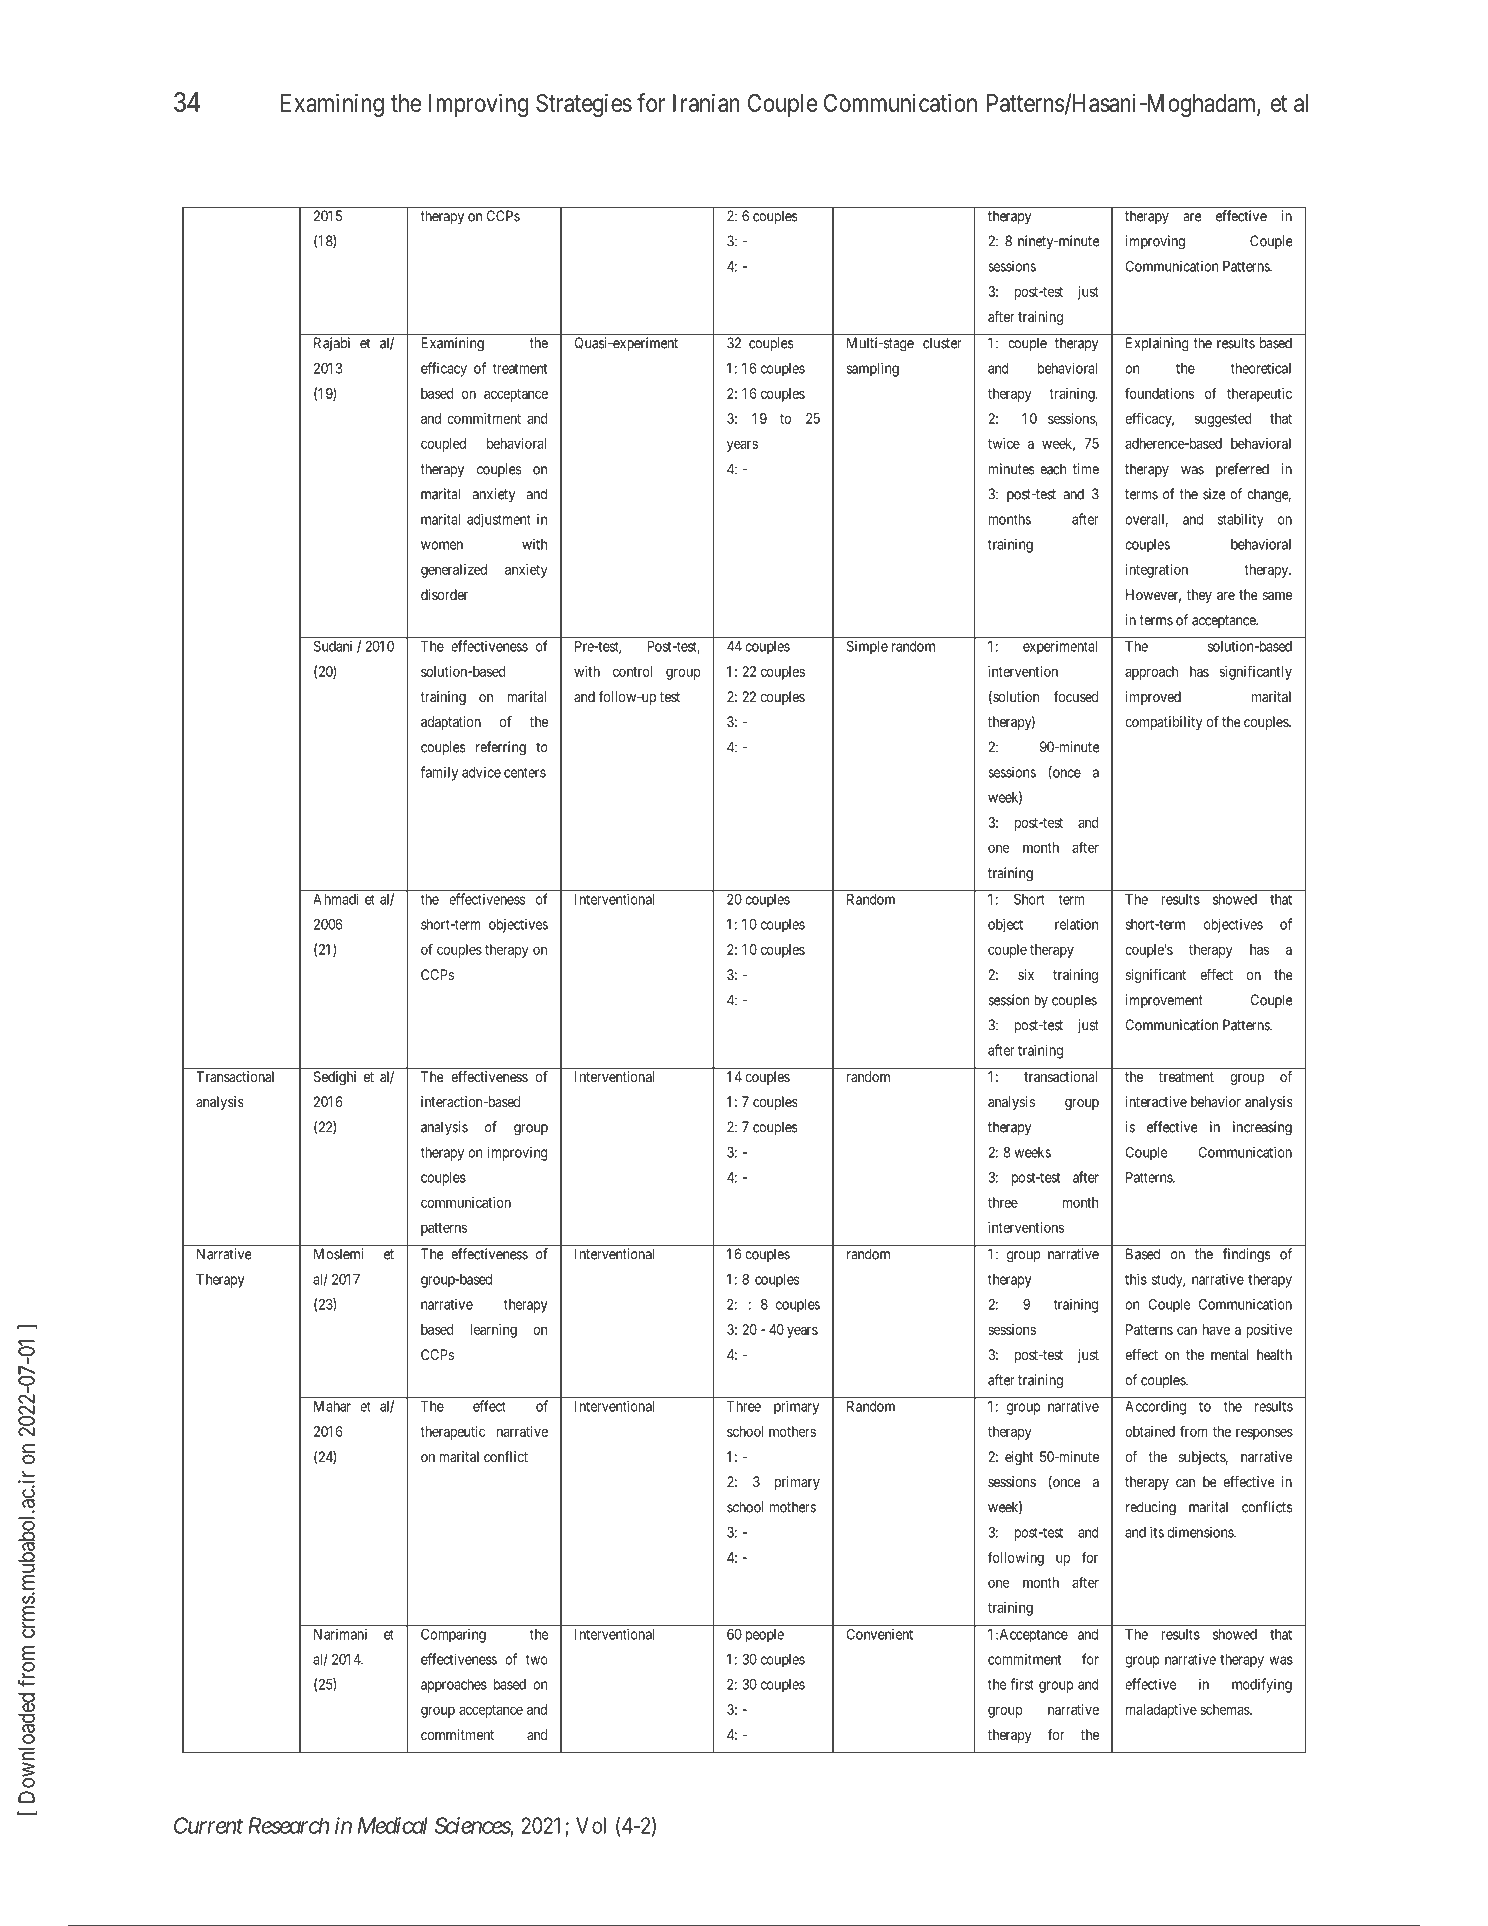 The width and height of the screenshot is (1488, 1926). I want to click on improvement, so click(1164, 1001).
